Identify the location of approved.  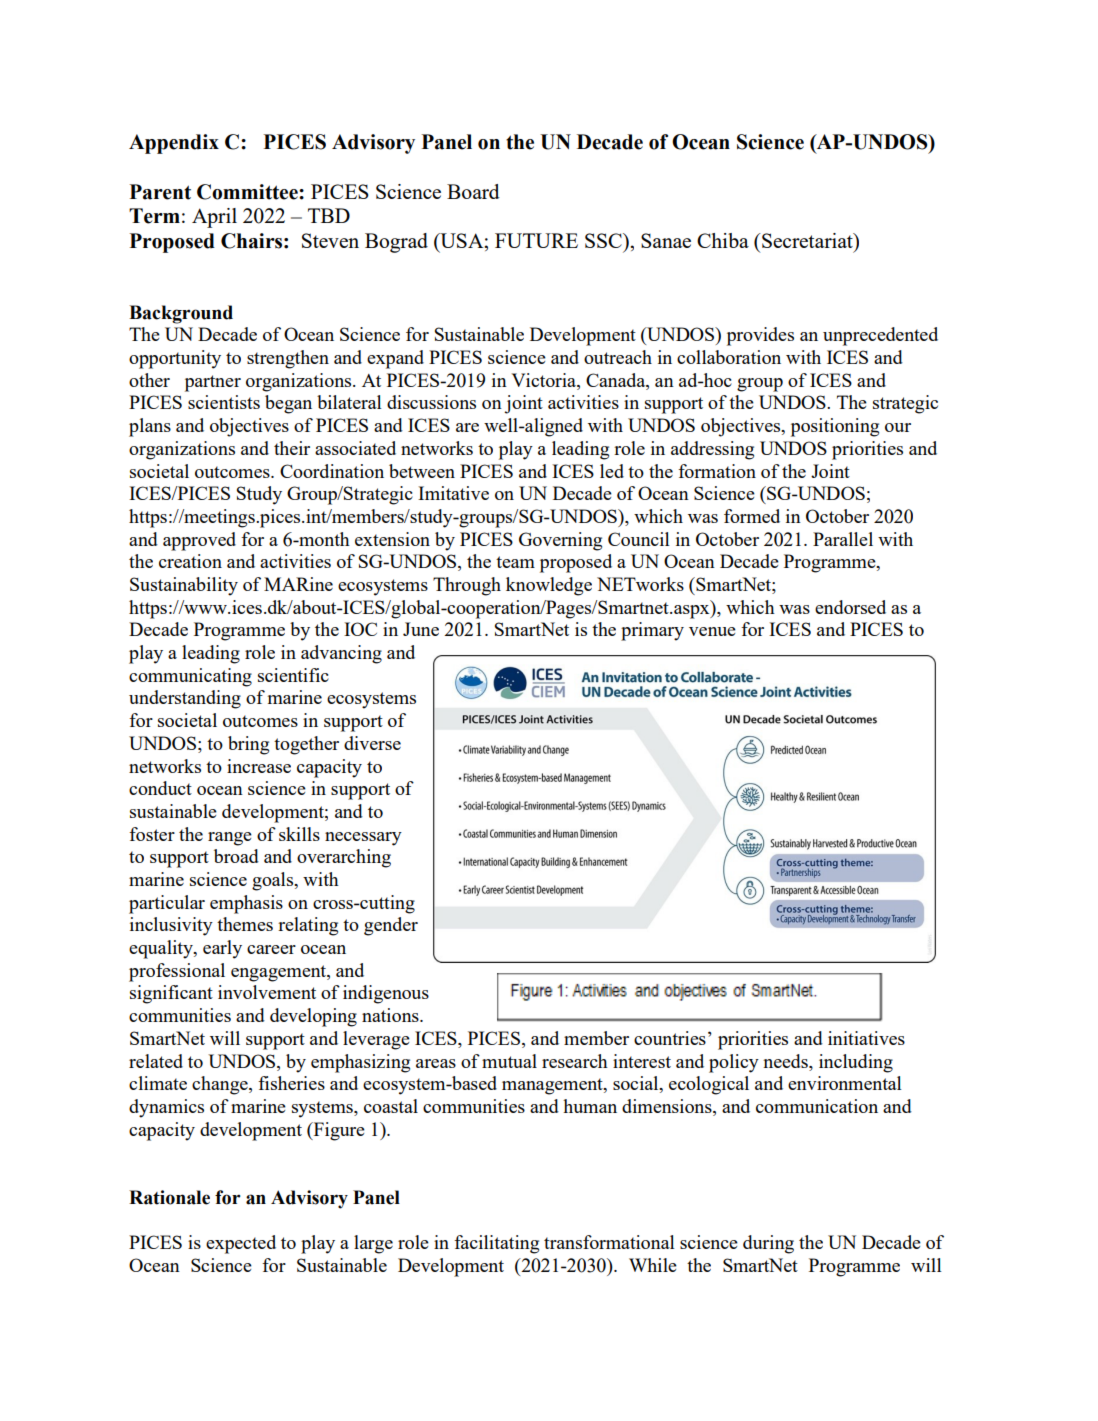
(199, 541).
